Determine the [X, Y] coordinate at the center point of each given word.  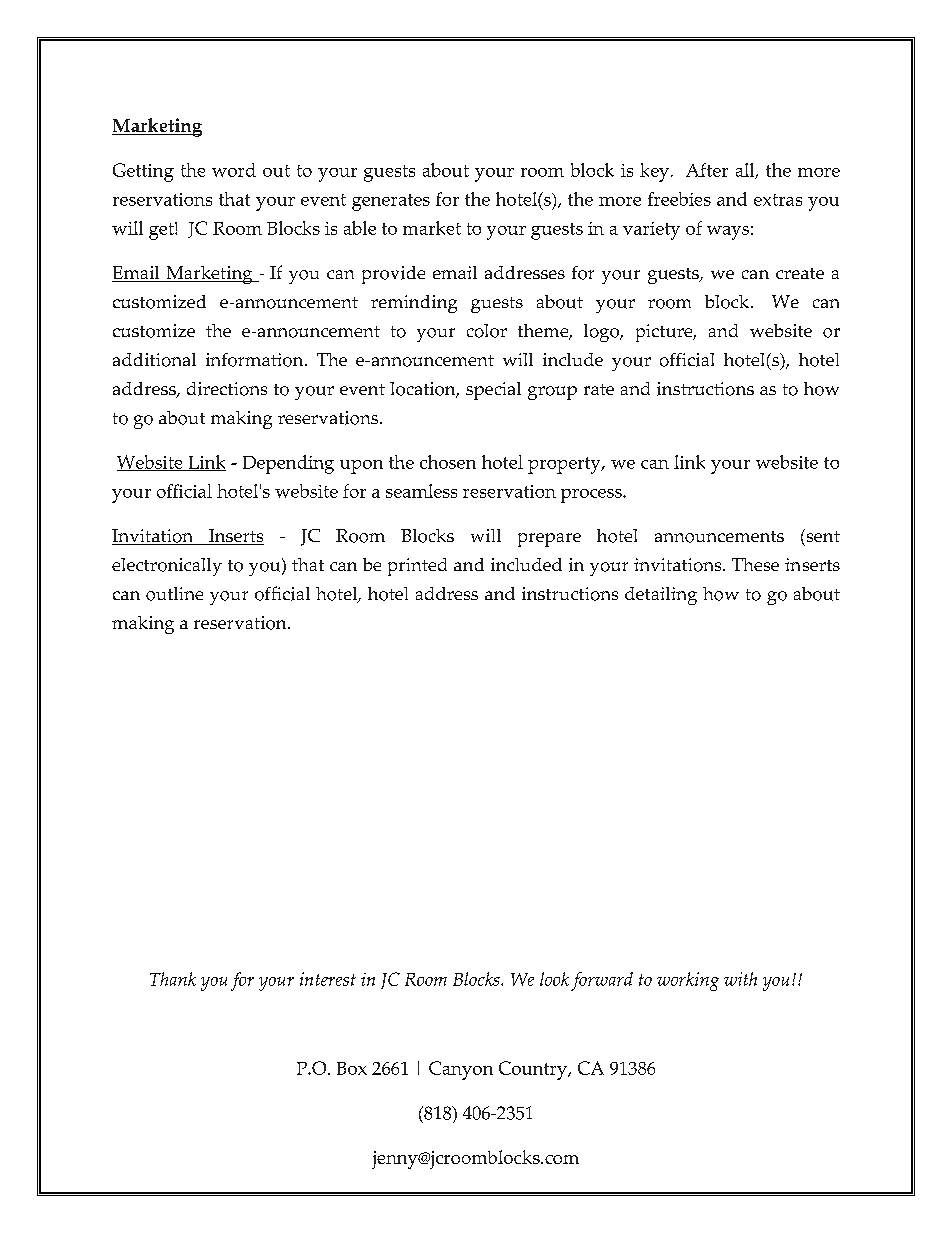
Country [534, 1070]
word [234, 170]
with [740, 979]
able [360, 228]
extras [778, 200]
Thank [173, 979]
